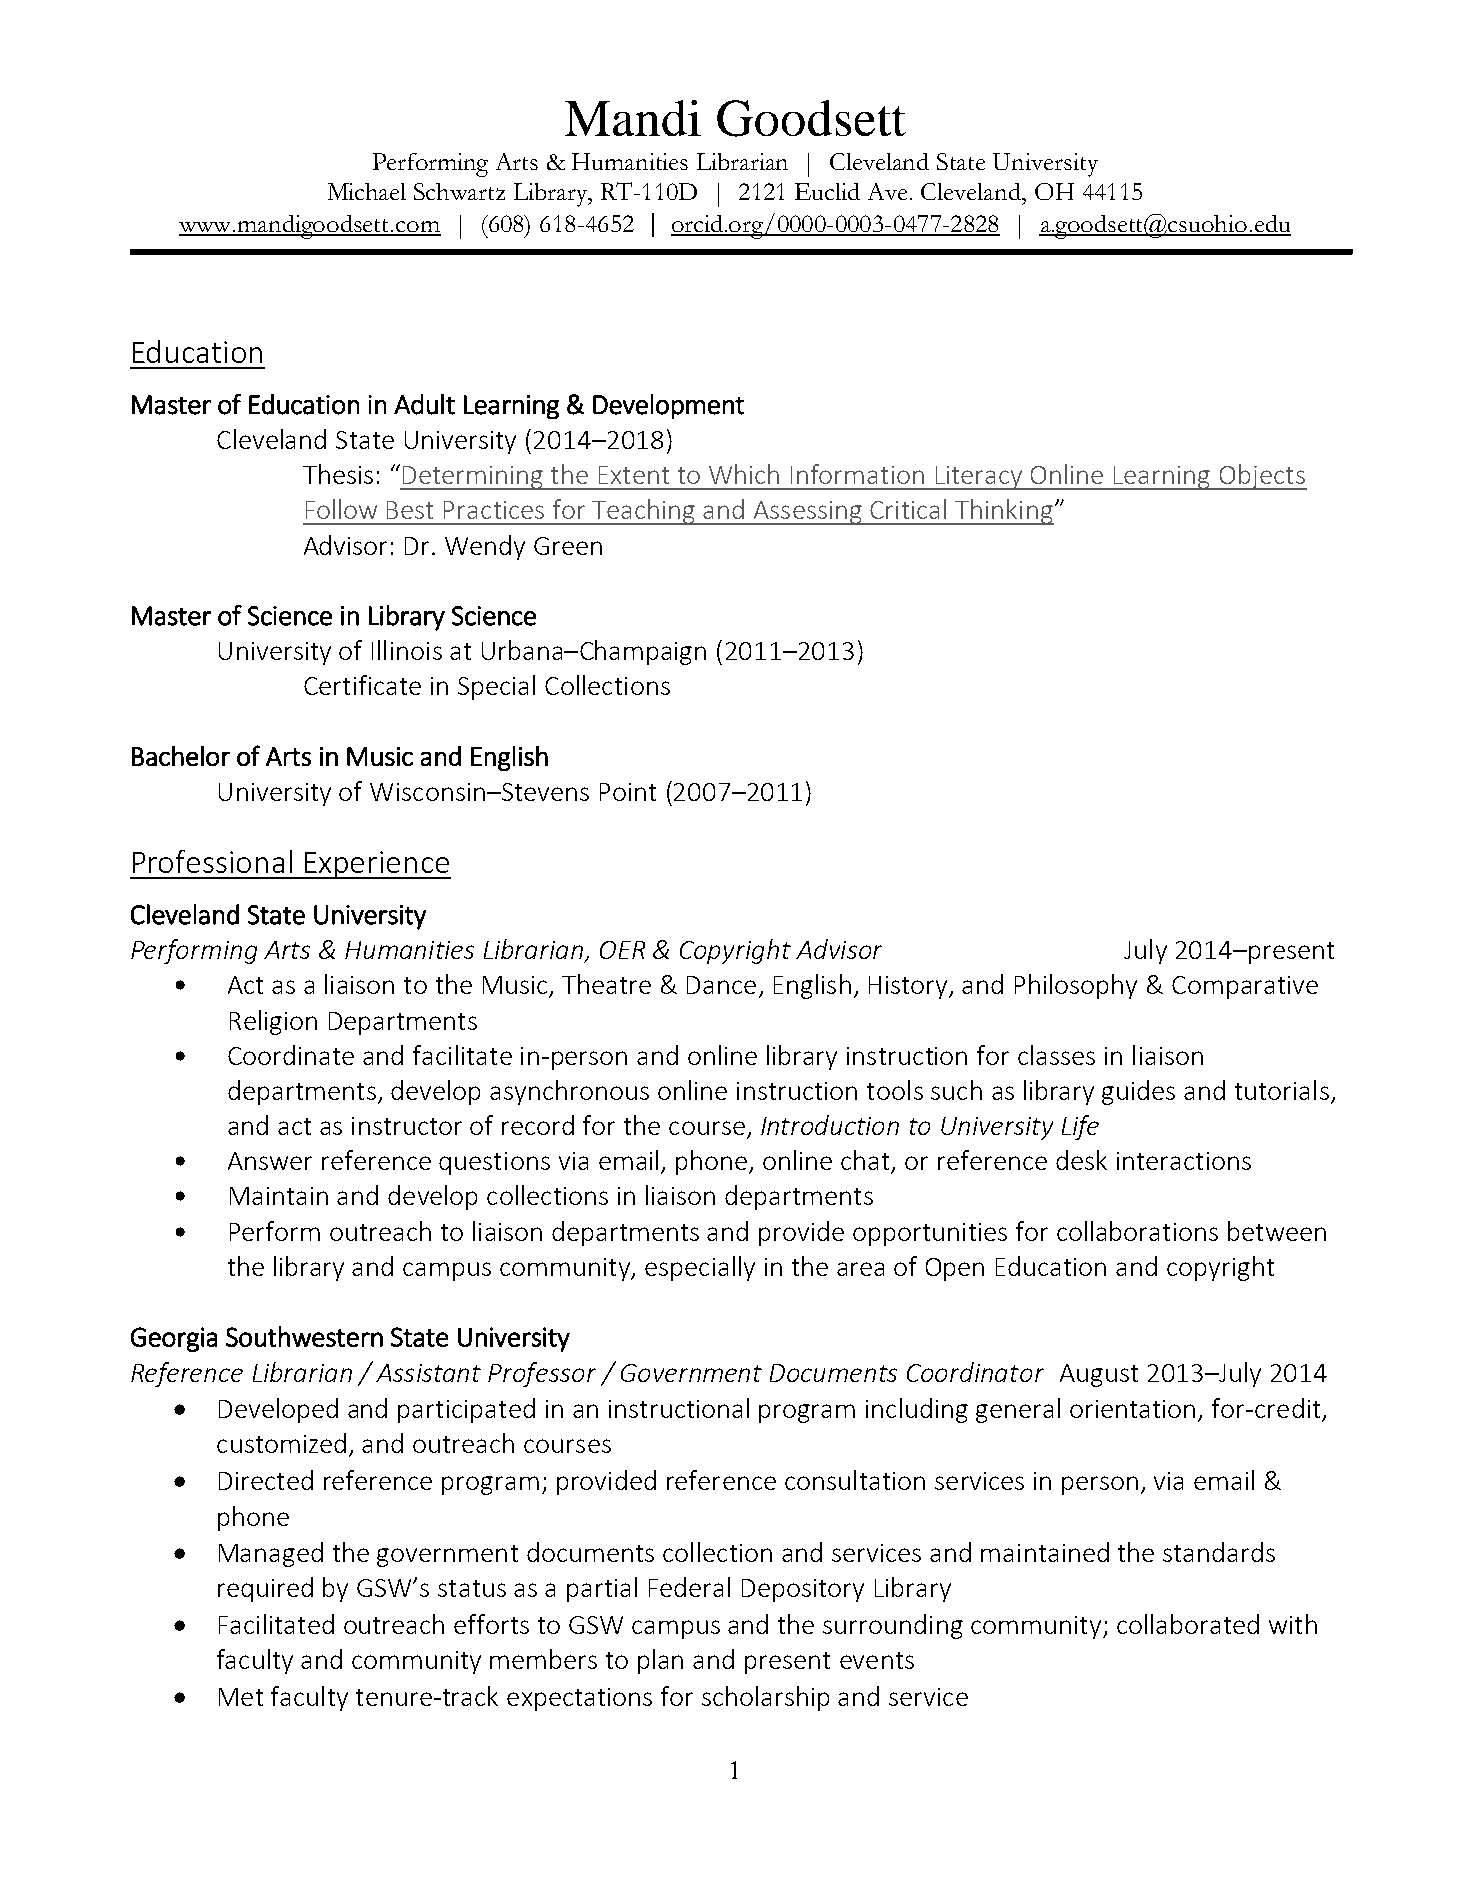  What do you see at coordinates (827, 191) in the page?
I see `Euclid` at bounding box center [827, 191].
